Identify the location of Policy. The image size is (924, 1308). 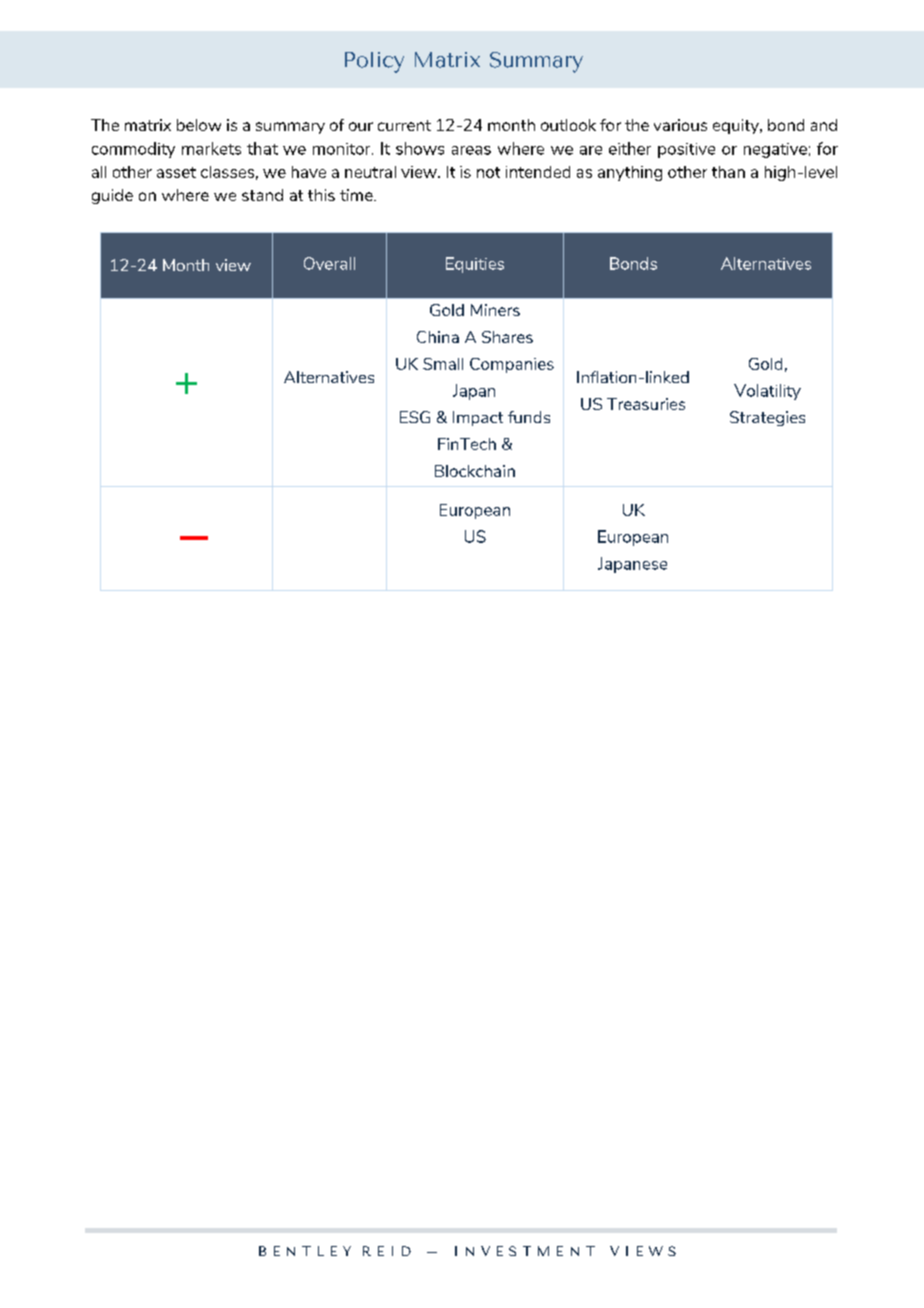
(374, 62).
